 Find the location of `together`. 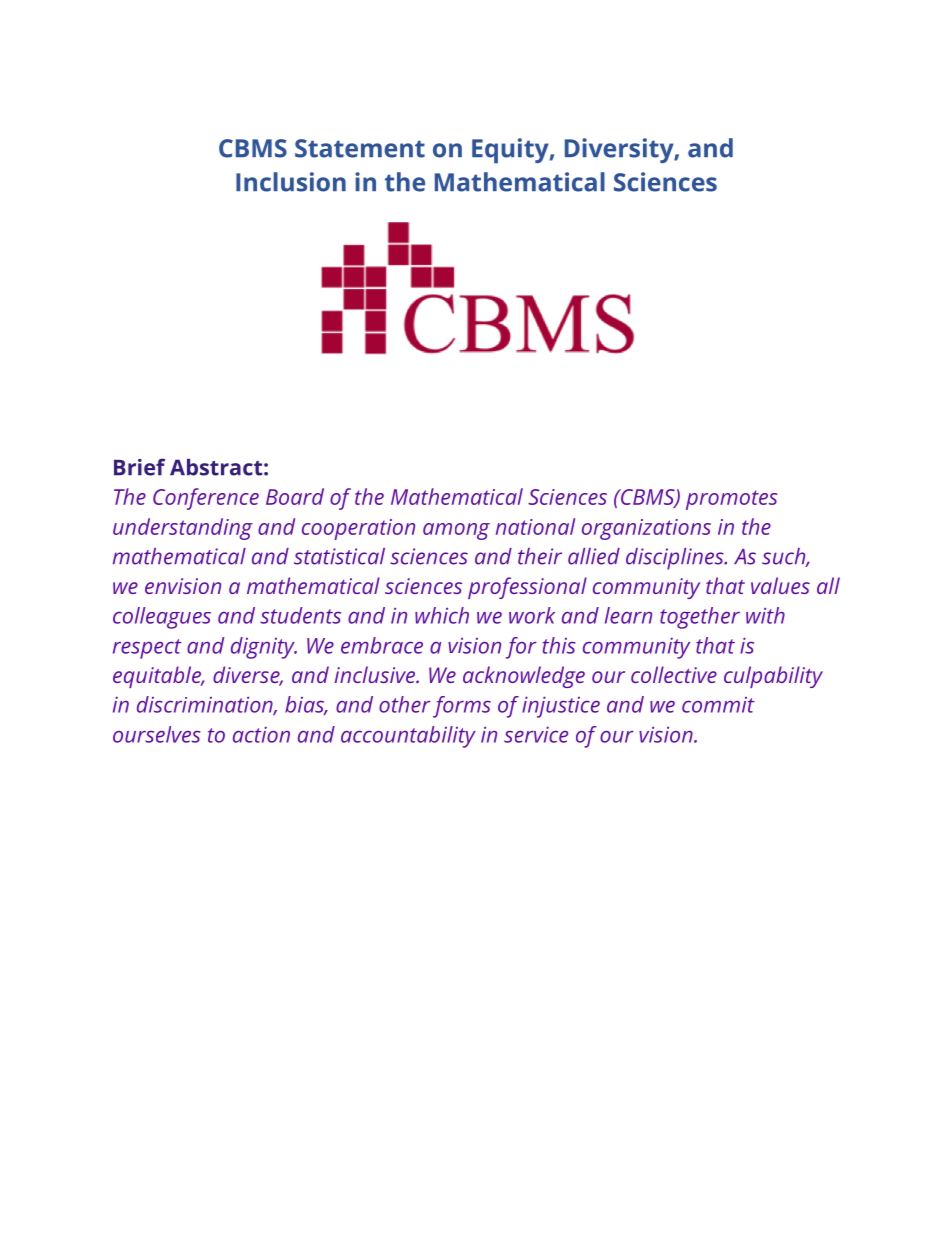

together is located at coordinates (700, 618).
